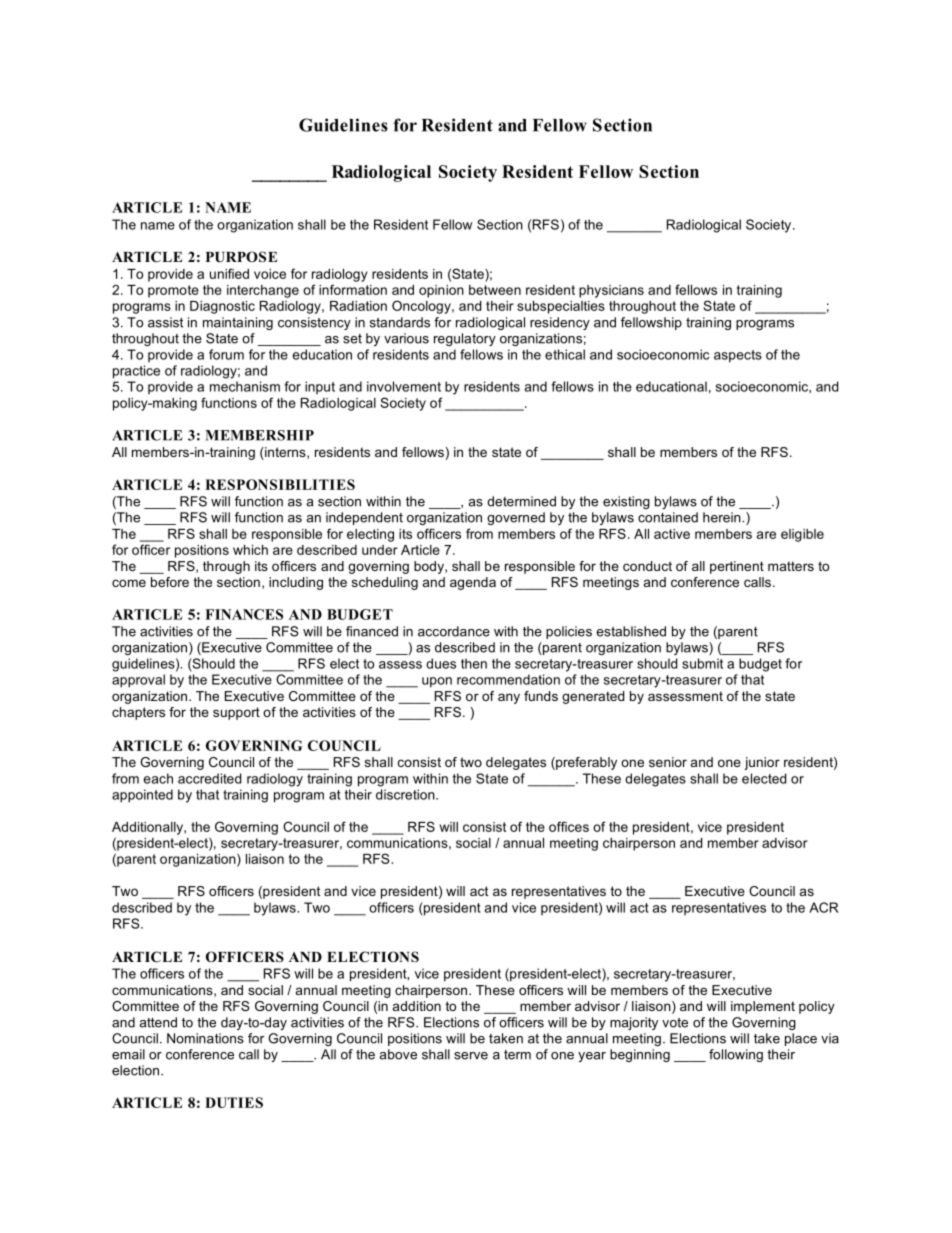 Image resolution: width=952 pixels, height=1233 pixels. Describe the element at coordinates (824, 907) in the screenshot. I see `ACR` at that location.
